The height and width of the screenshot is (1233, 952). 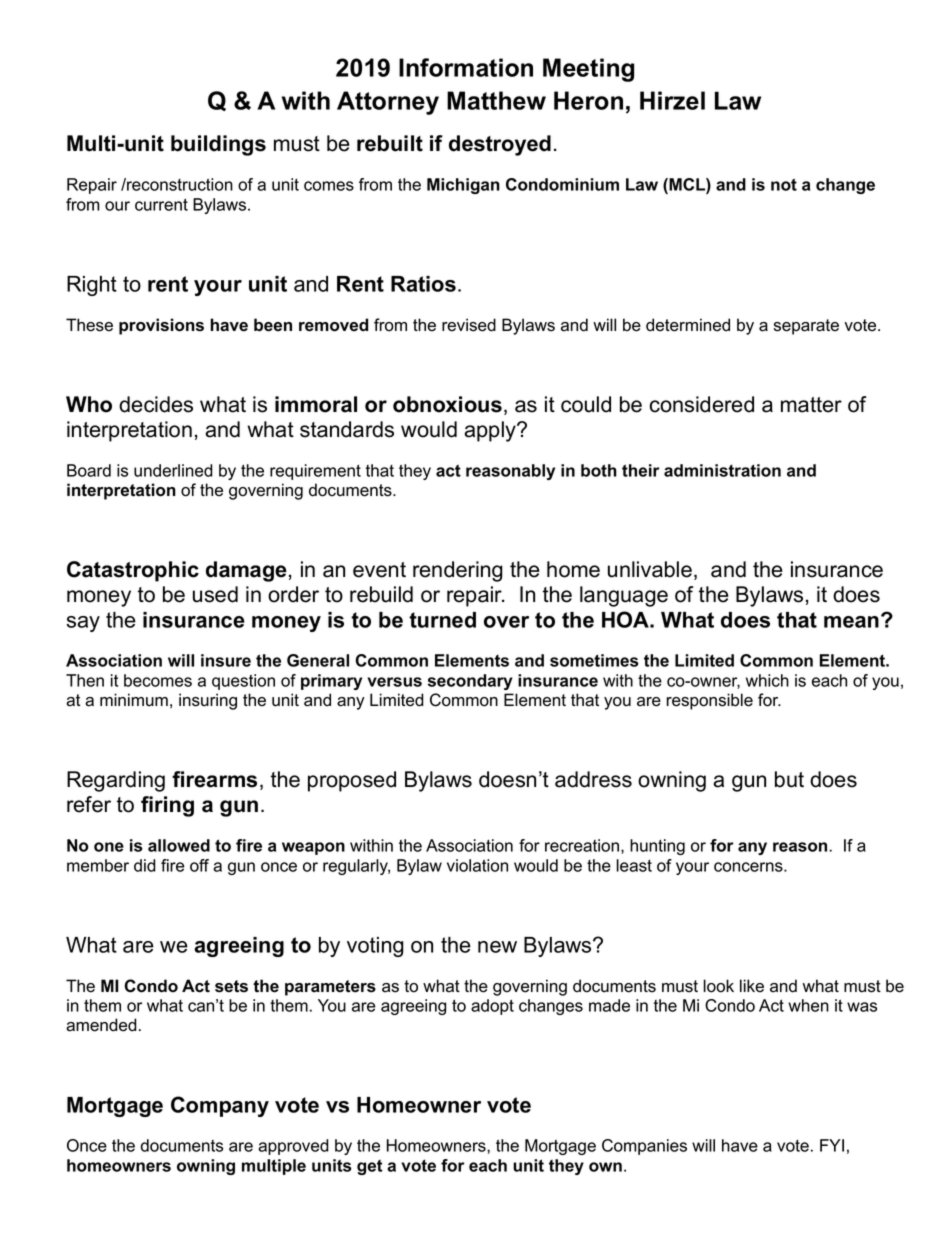 What do you see at coordinates (370, 1167) in the screenshot?
I see `get` at bounding box center [370, 1167].
